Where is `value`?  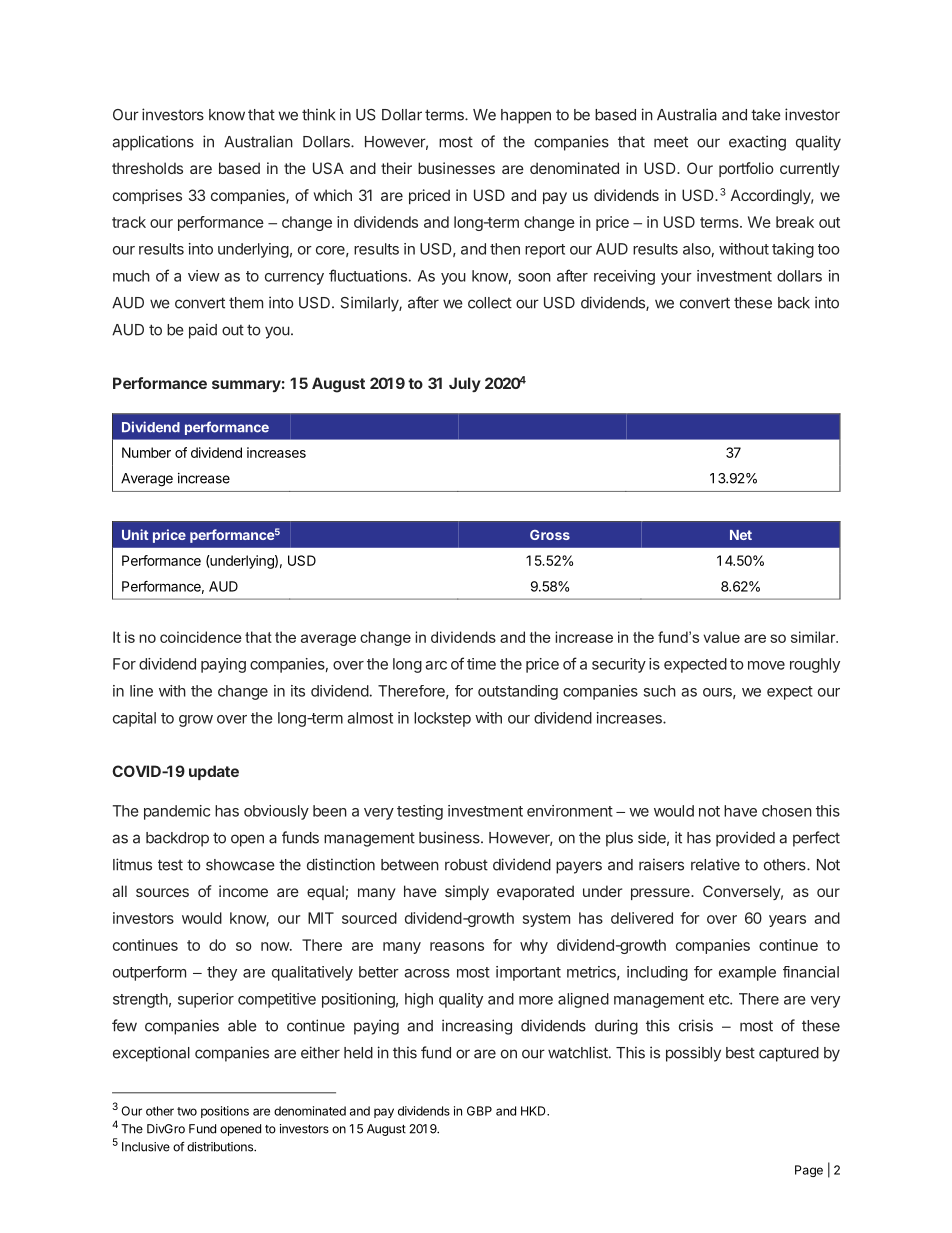
value is located at coordinates (721, 637).
